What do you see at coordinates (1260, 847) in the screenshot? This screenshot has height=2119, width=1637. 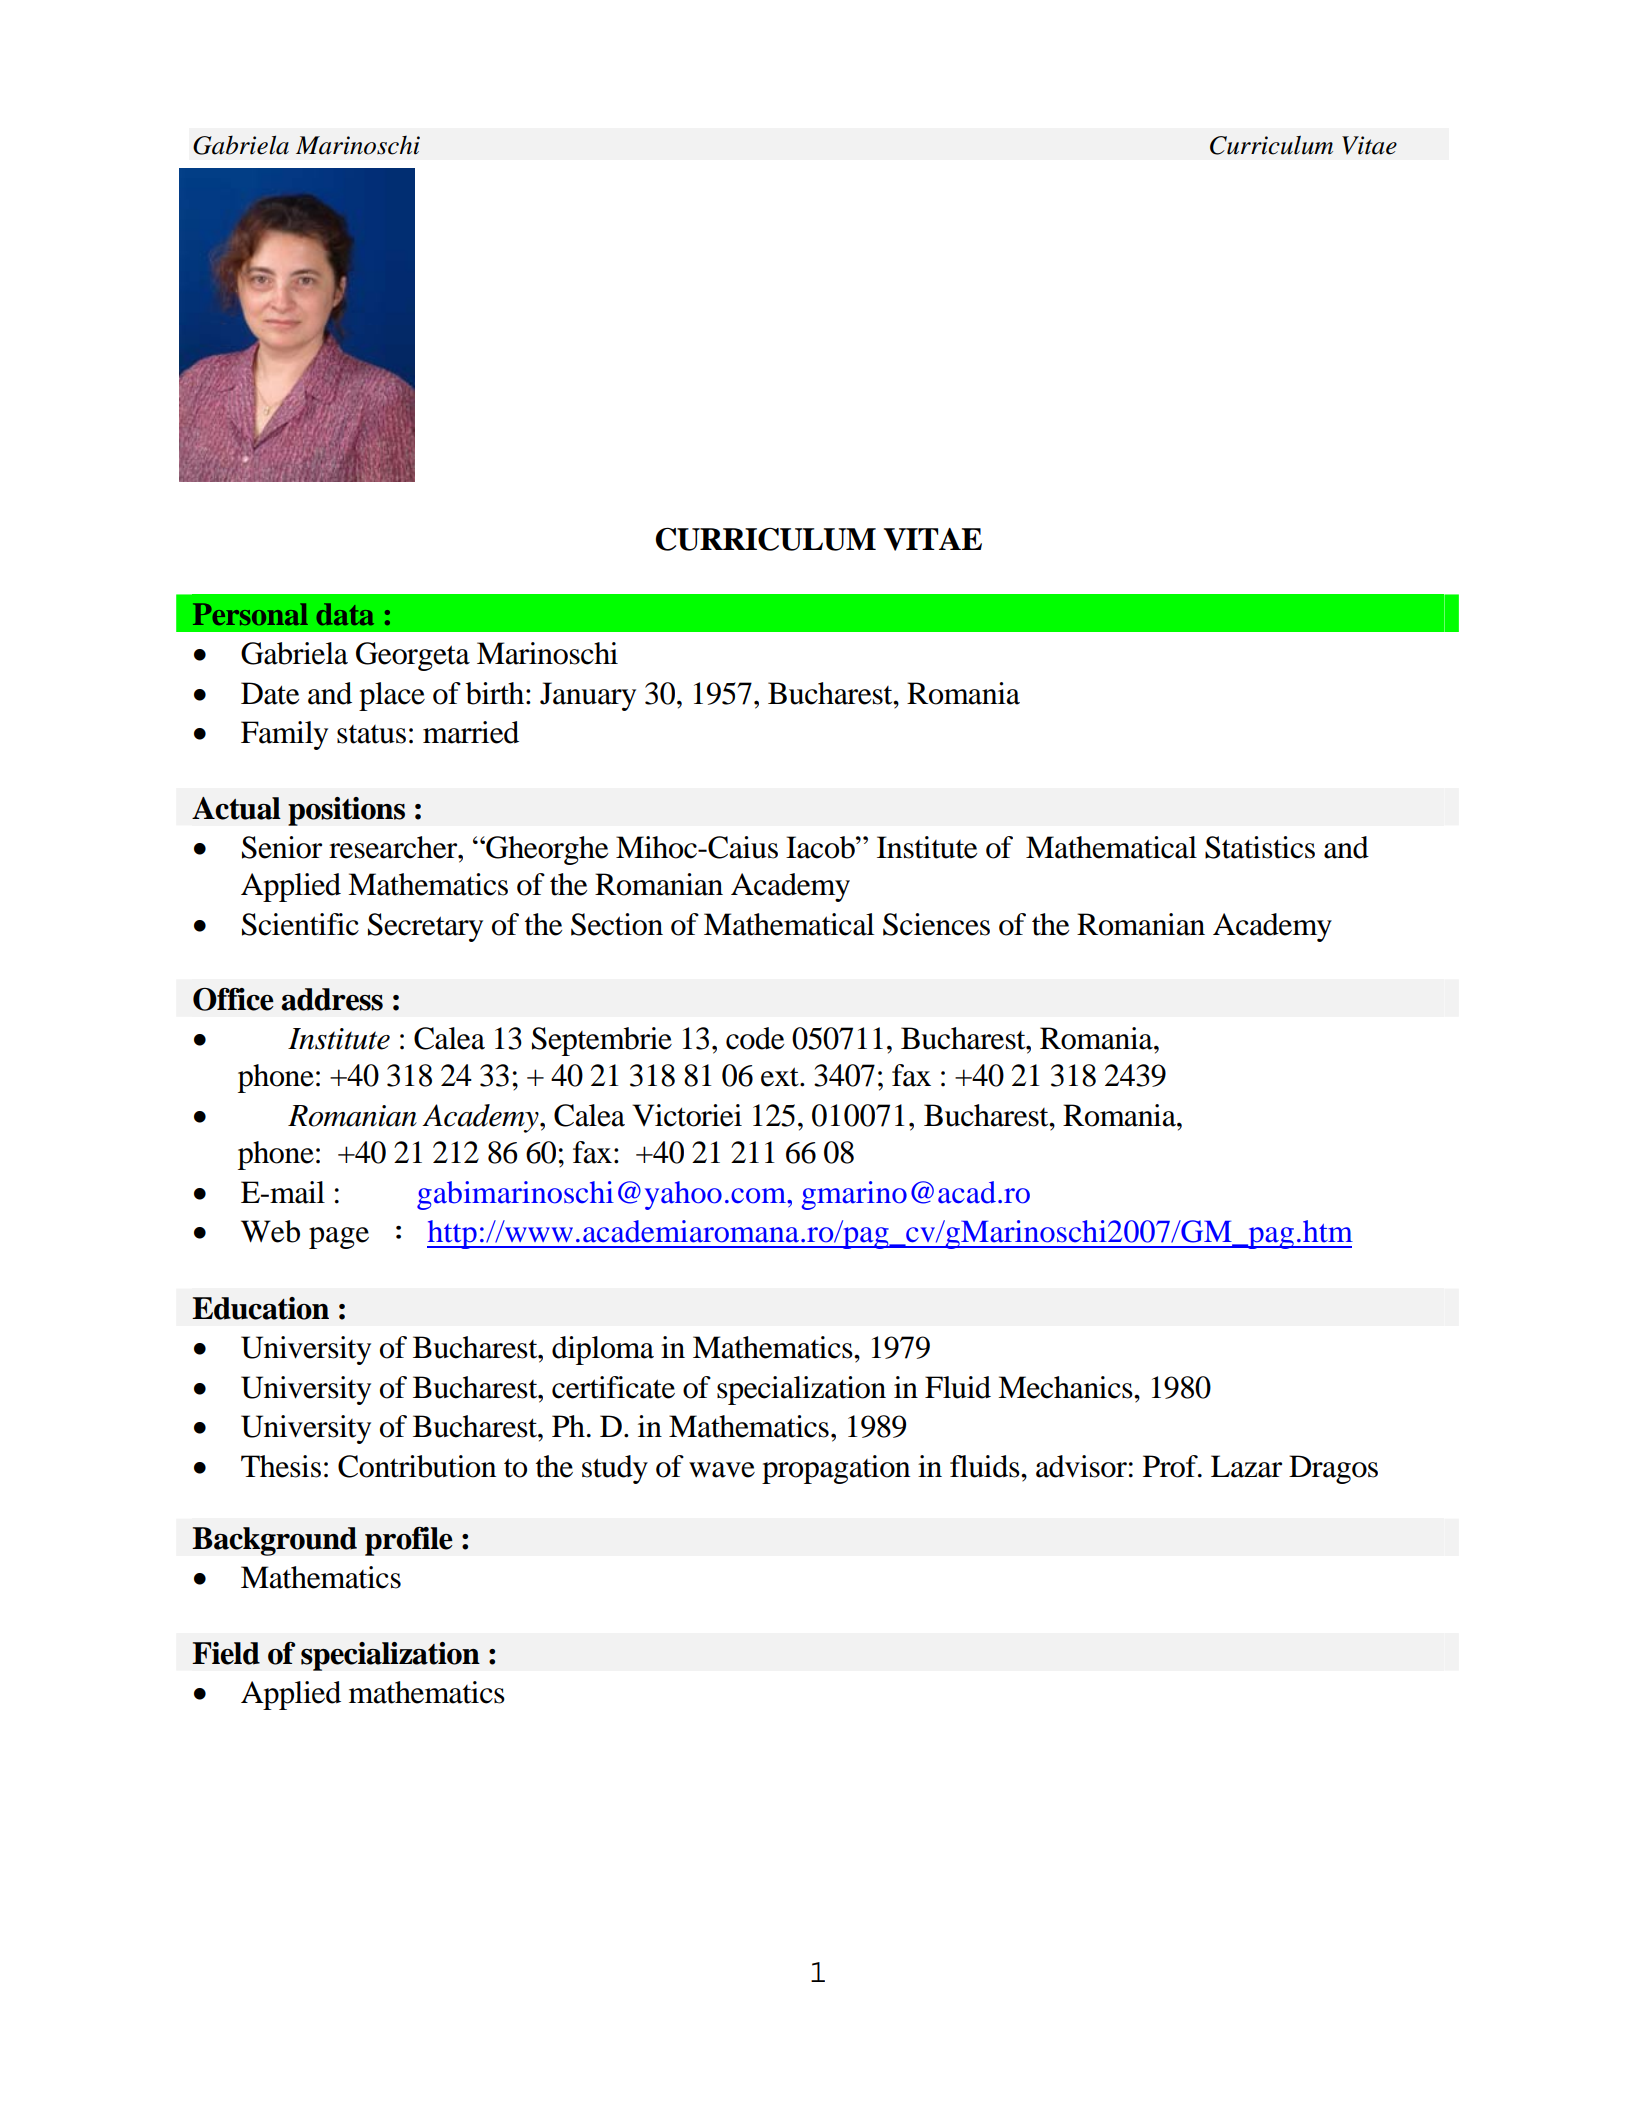 I see `Statistics` at bounding box center [1260, 847].
